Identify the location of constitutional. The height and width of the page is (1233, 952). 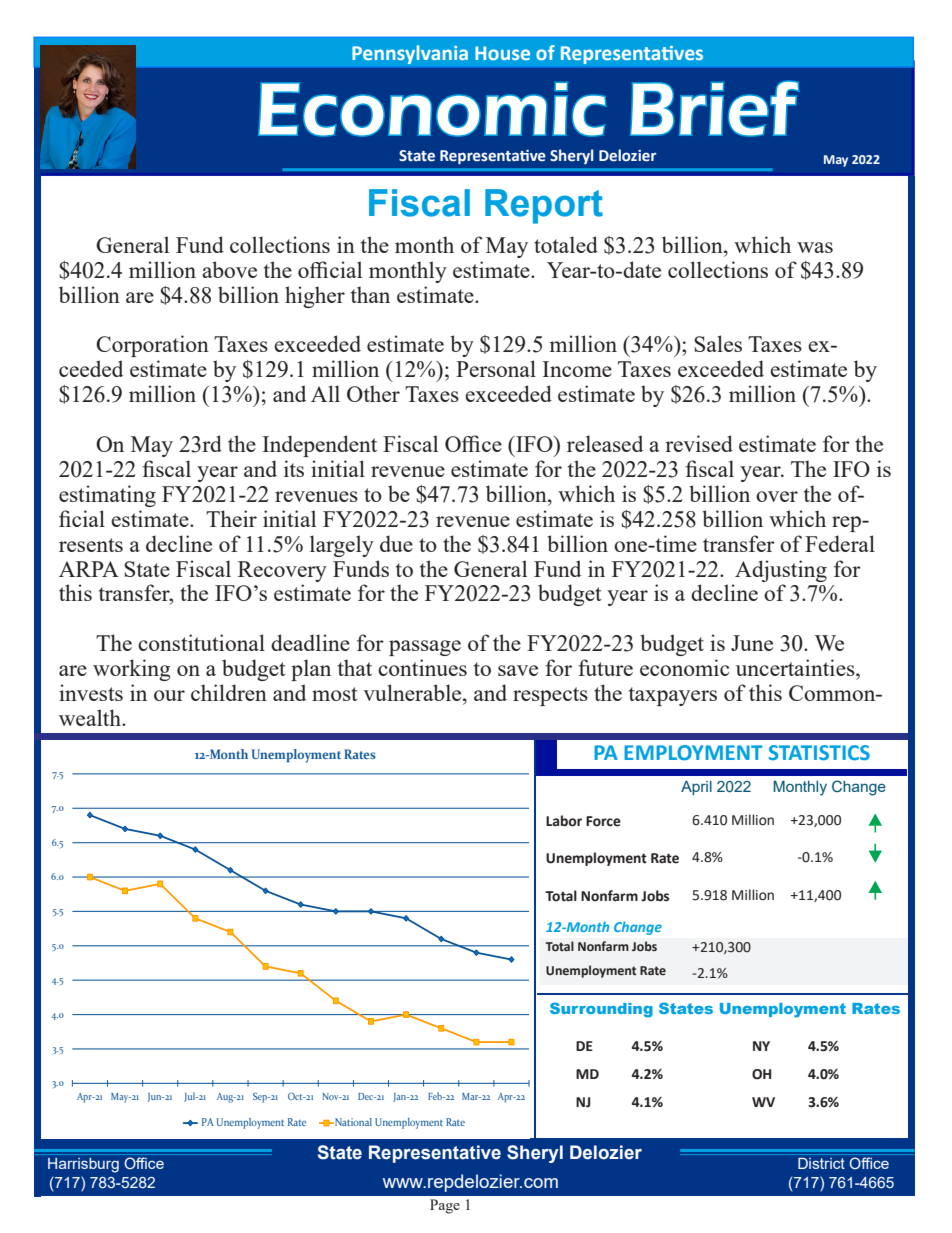
(201, 642).
